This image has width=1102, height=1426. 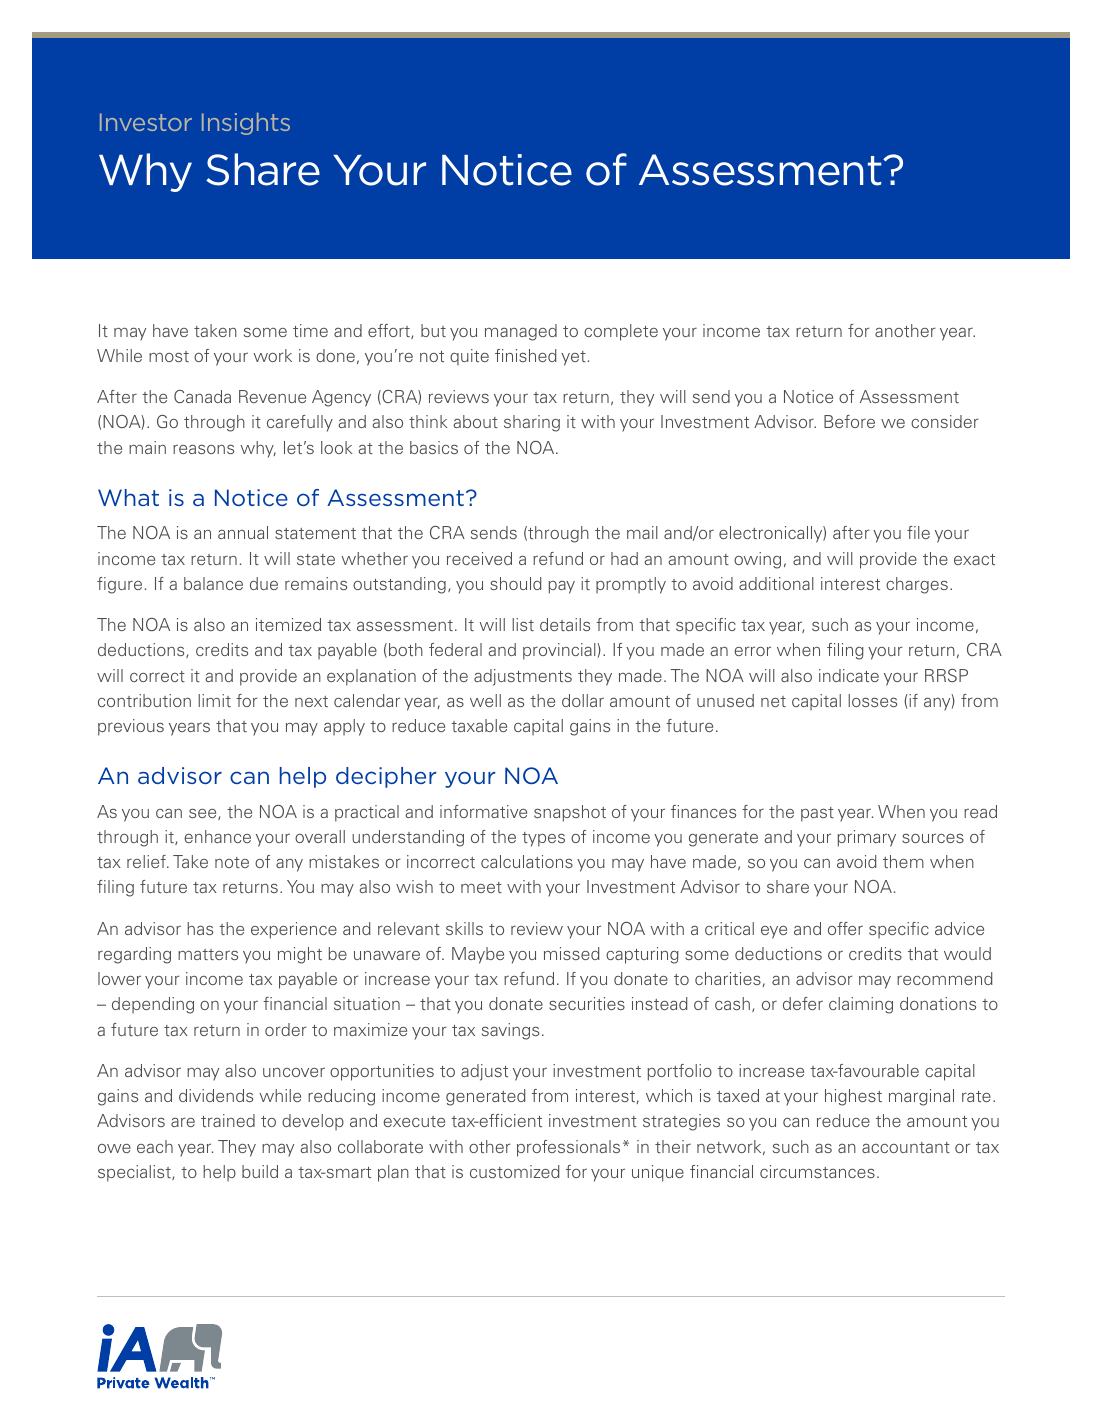 I want to click on Insights, so click(x=246, y=124).
